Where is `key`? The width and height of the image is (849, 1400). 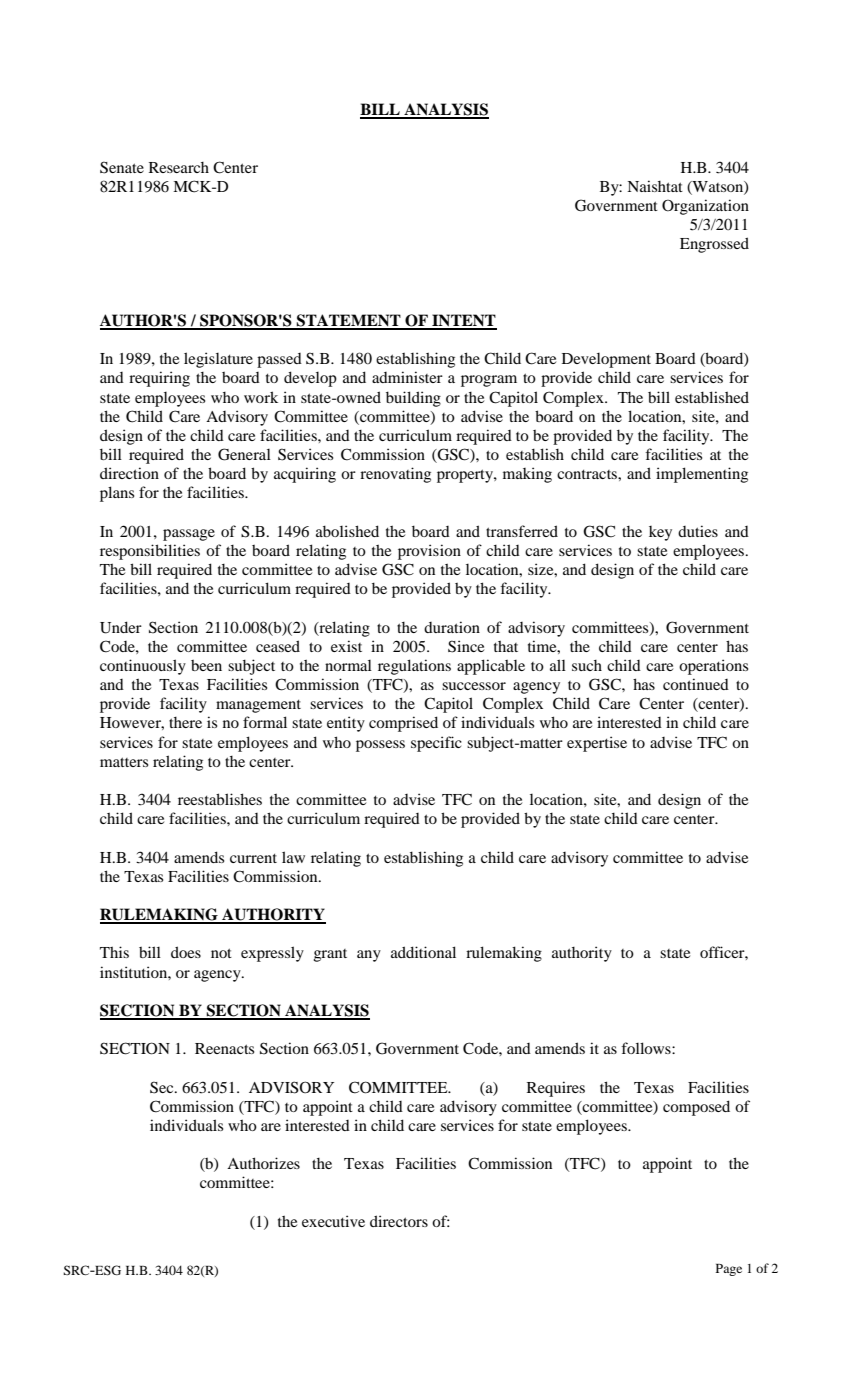
key is located at coordinates (660, 533).
